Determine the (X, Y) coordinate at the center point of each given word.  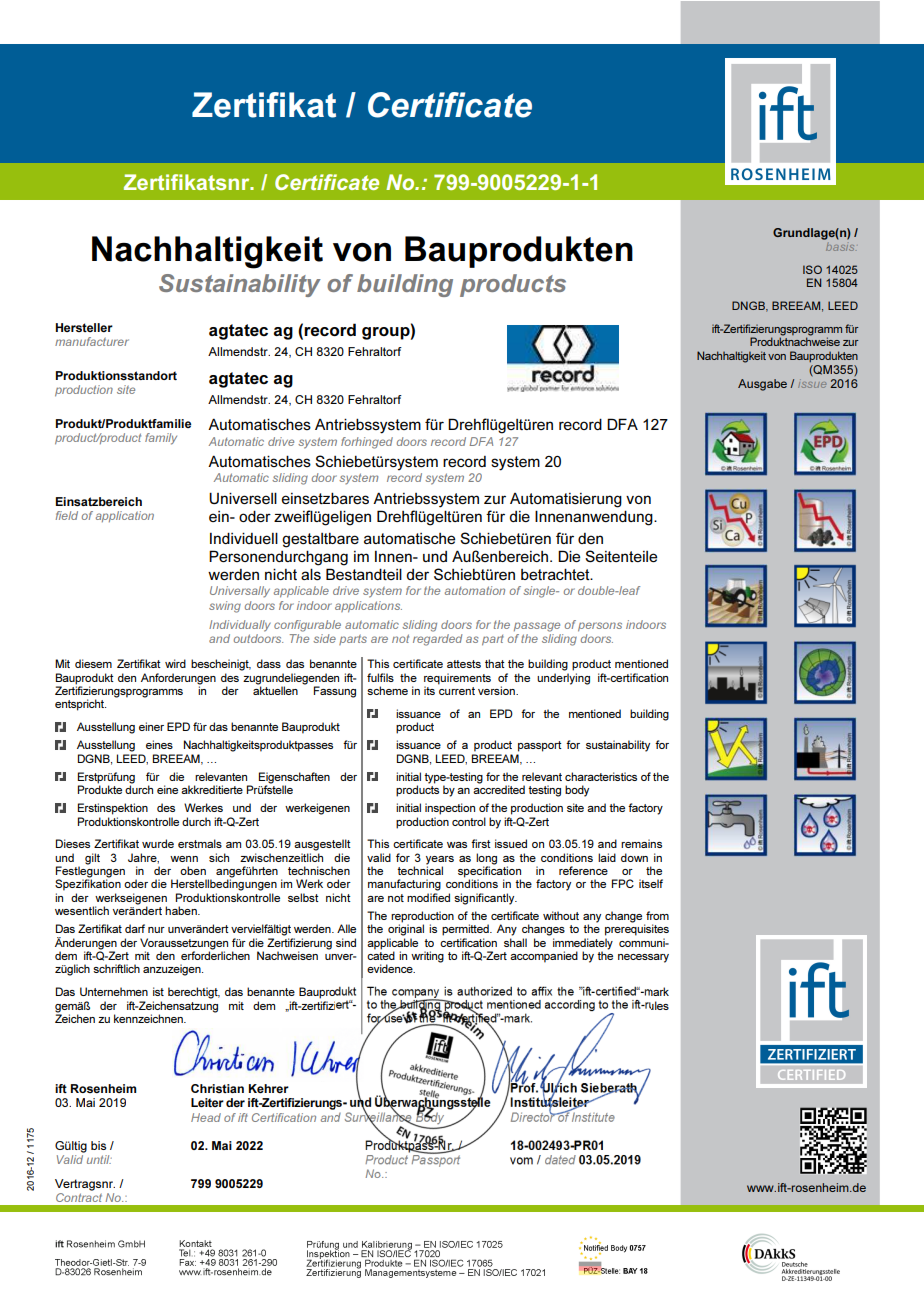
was (457, 845)
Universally (240, 592)
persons (600, 626)
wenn (184, 859)
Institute (592, 1116)
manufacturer (92, 341)
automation (475, 590)
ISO (812, 269)
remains (641, 843)
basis (840, 247)
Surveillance (379, 1117)
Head (206, 1117)
